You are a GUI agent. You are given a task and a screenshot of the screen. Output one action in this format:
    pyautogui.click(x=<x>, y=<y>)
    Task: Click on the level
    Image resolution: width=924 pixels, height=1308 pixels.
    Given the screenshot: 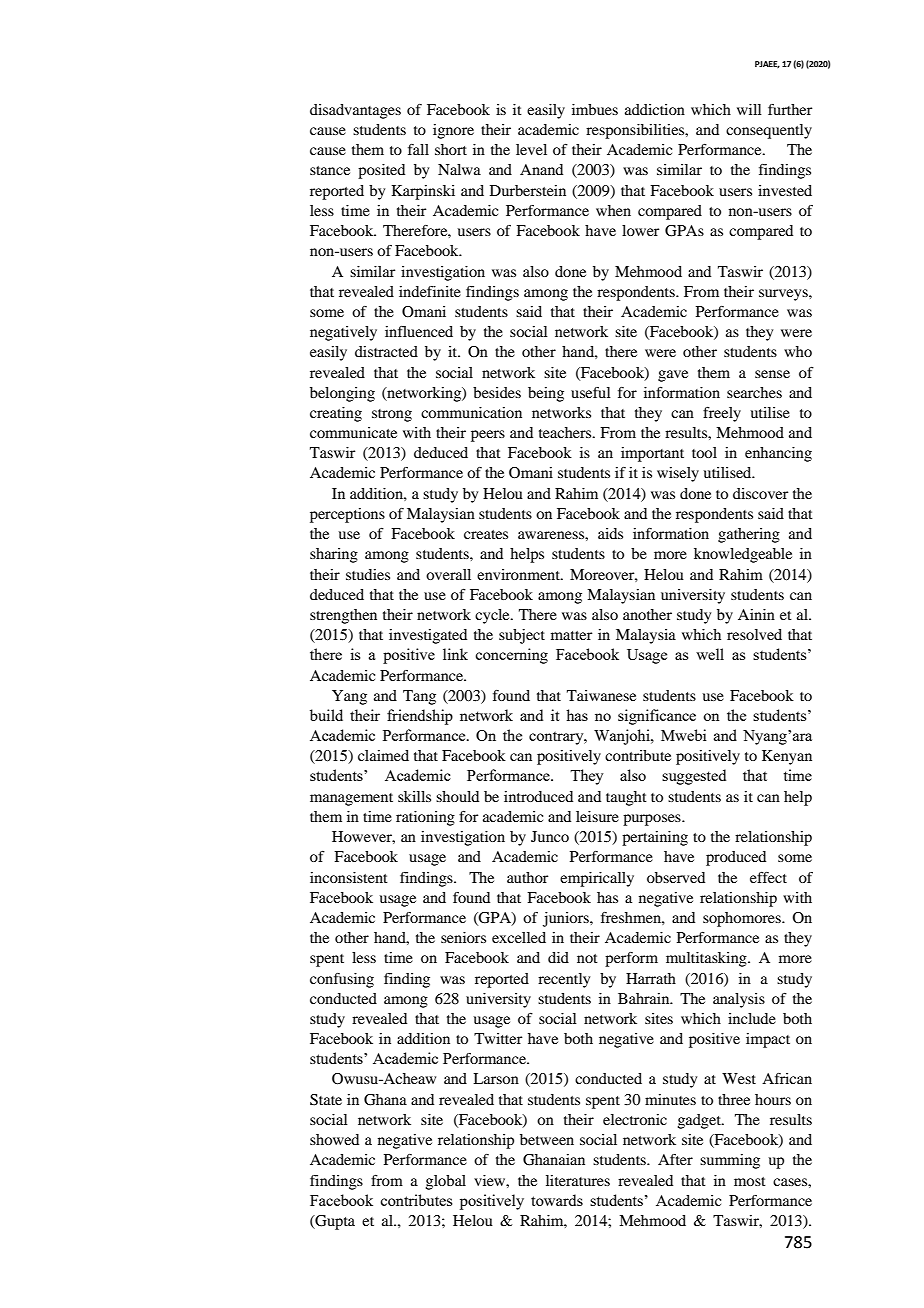 What is the action you would take?
    pyautogui.click(x=531, y=149)
